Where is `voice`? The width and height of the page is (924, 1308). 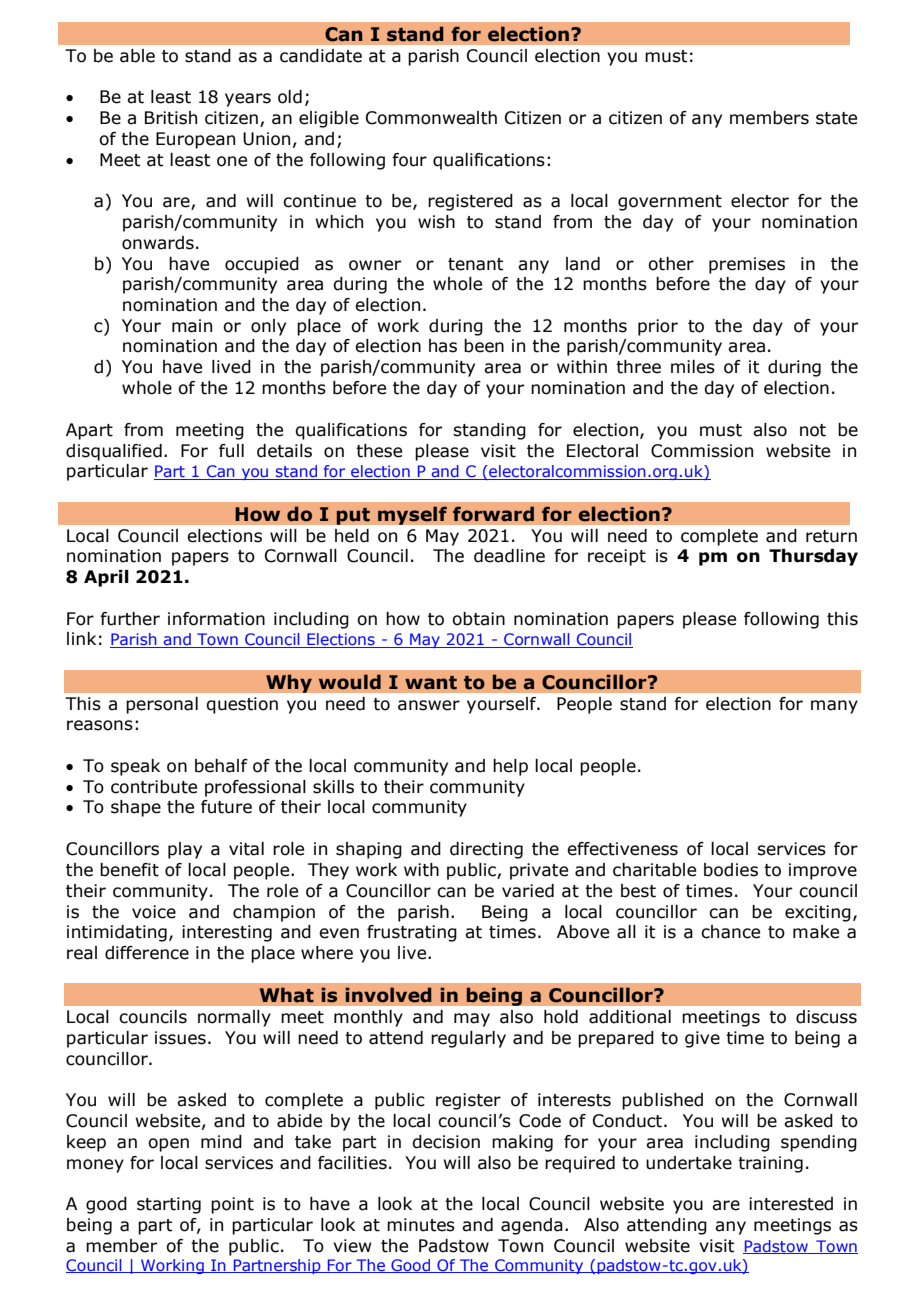 voice is located at coordinates (154, 912).
